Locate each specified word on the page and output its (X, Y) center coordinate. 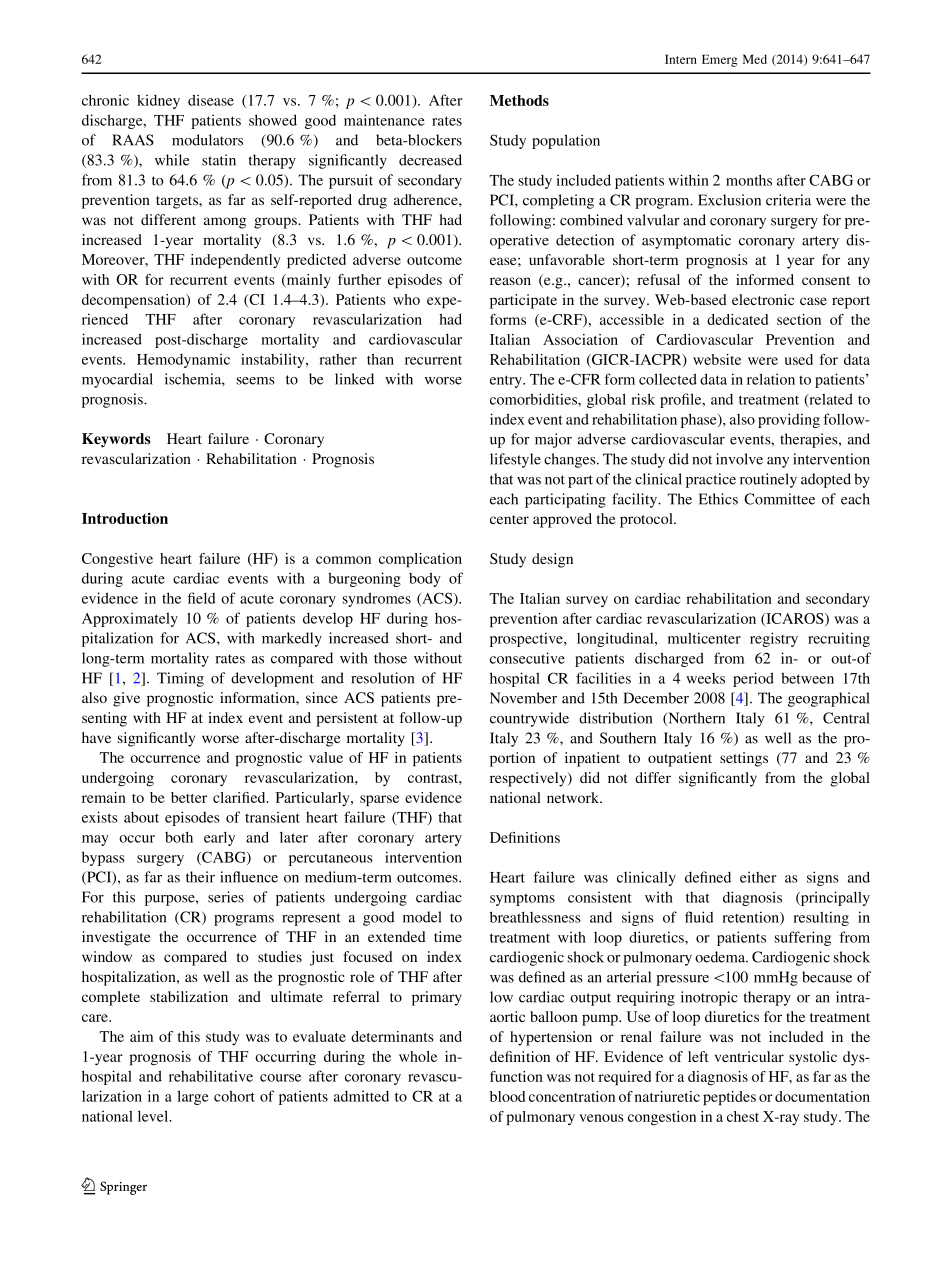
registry (774, 639)
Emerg (720, 60)
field (202, 598)
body (425, 579)
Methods (519, 100)
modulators (207, 140)
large (193, 1097)
